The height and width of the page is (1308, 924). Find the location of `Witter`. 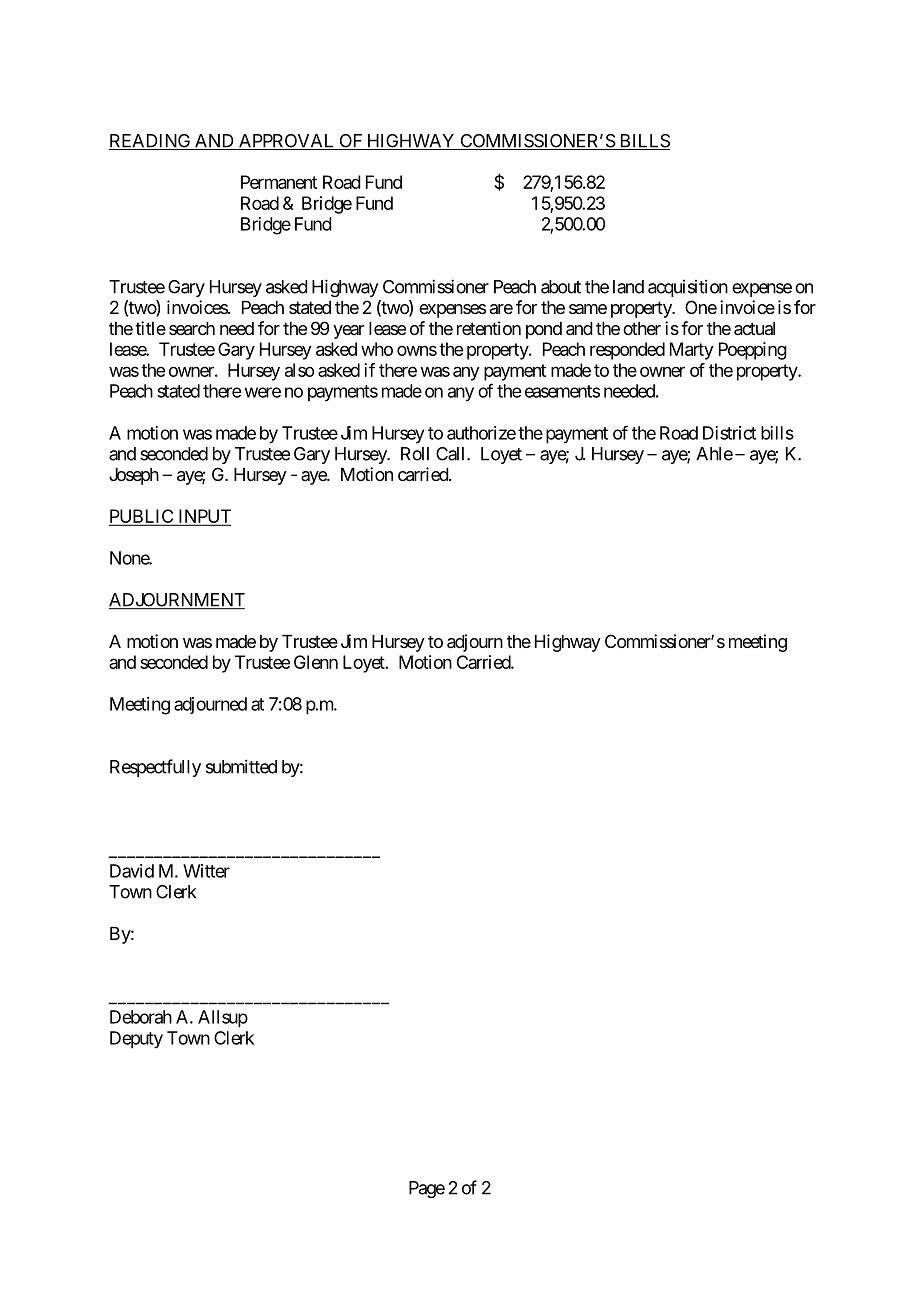

Witter is located at coordinates (206, 871).
